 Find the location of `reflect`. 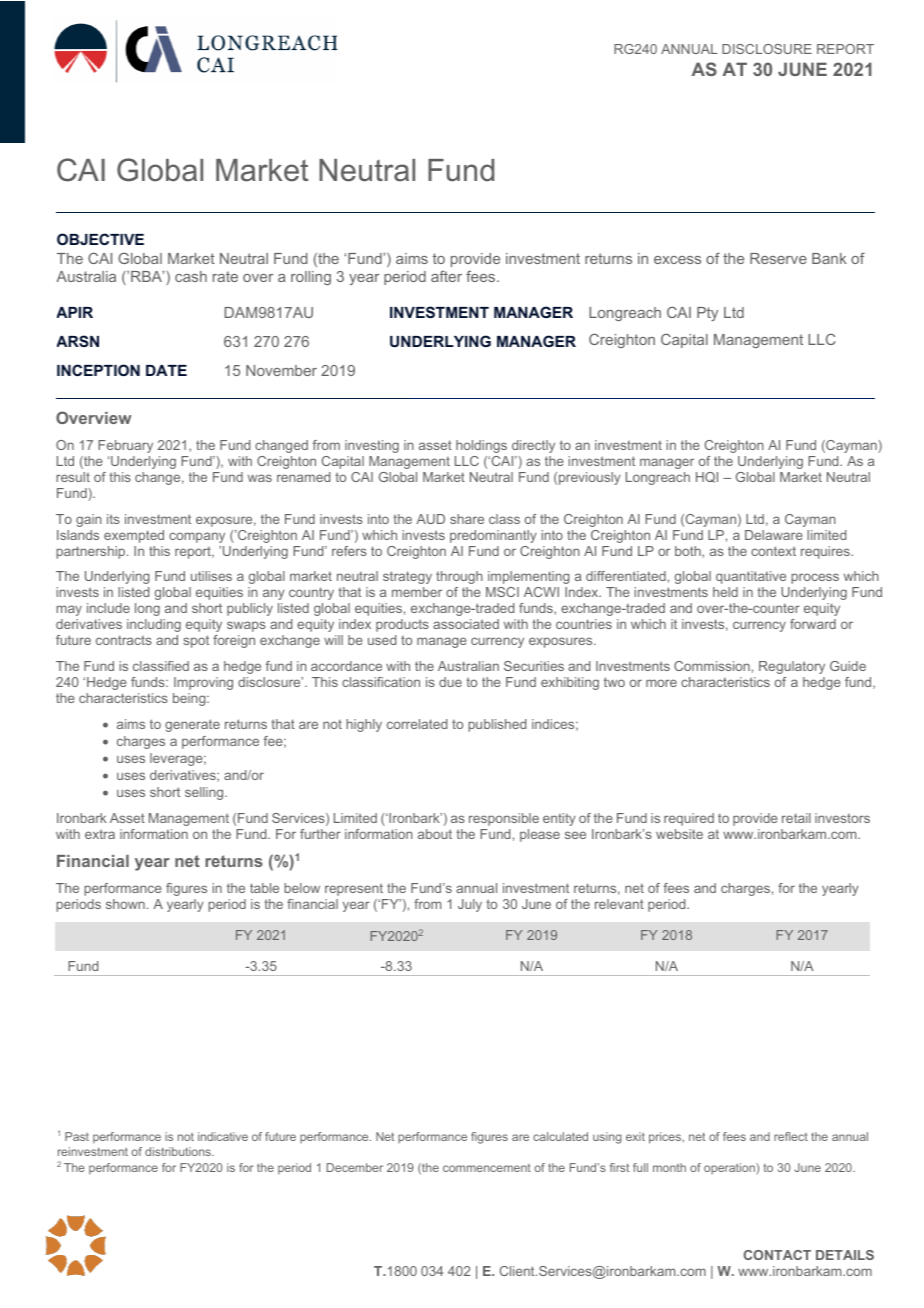

reflect is located at coordinates (791, 1136).
